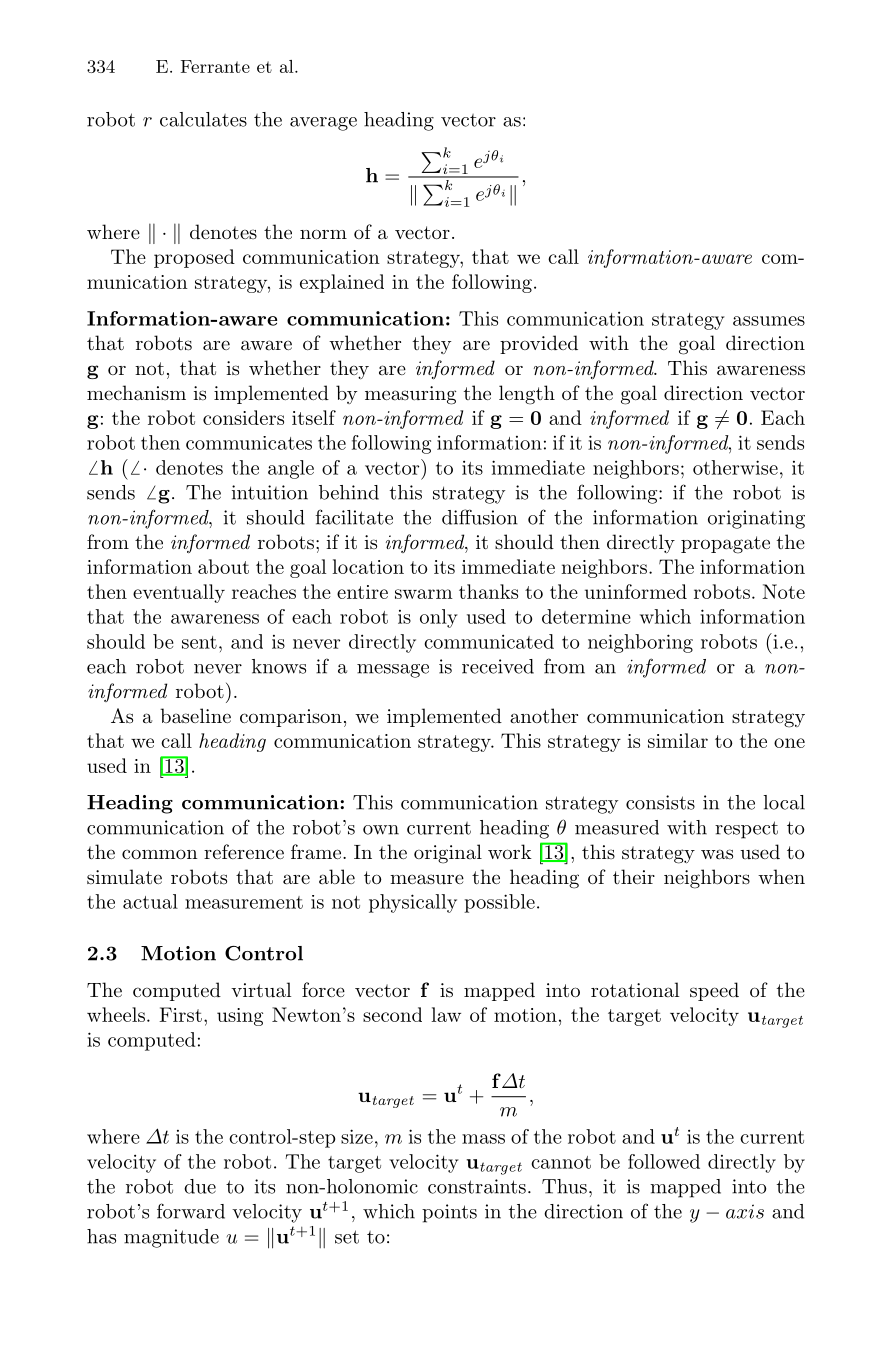 The height and width of the screenshot is (1372, 893). I want to click on baseline, so click(195, 716).
